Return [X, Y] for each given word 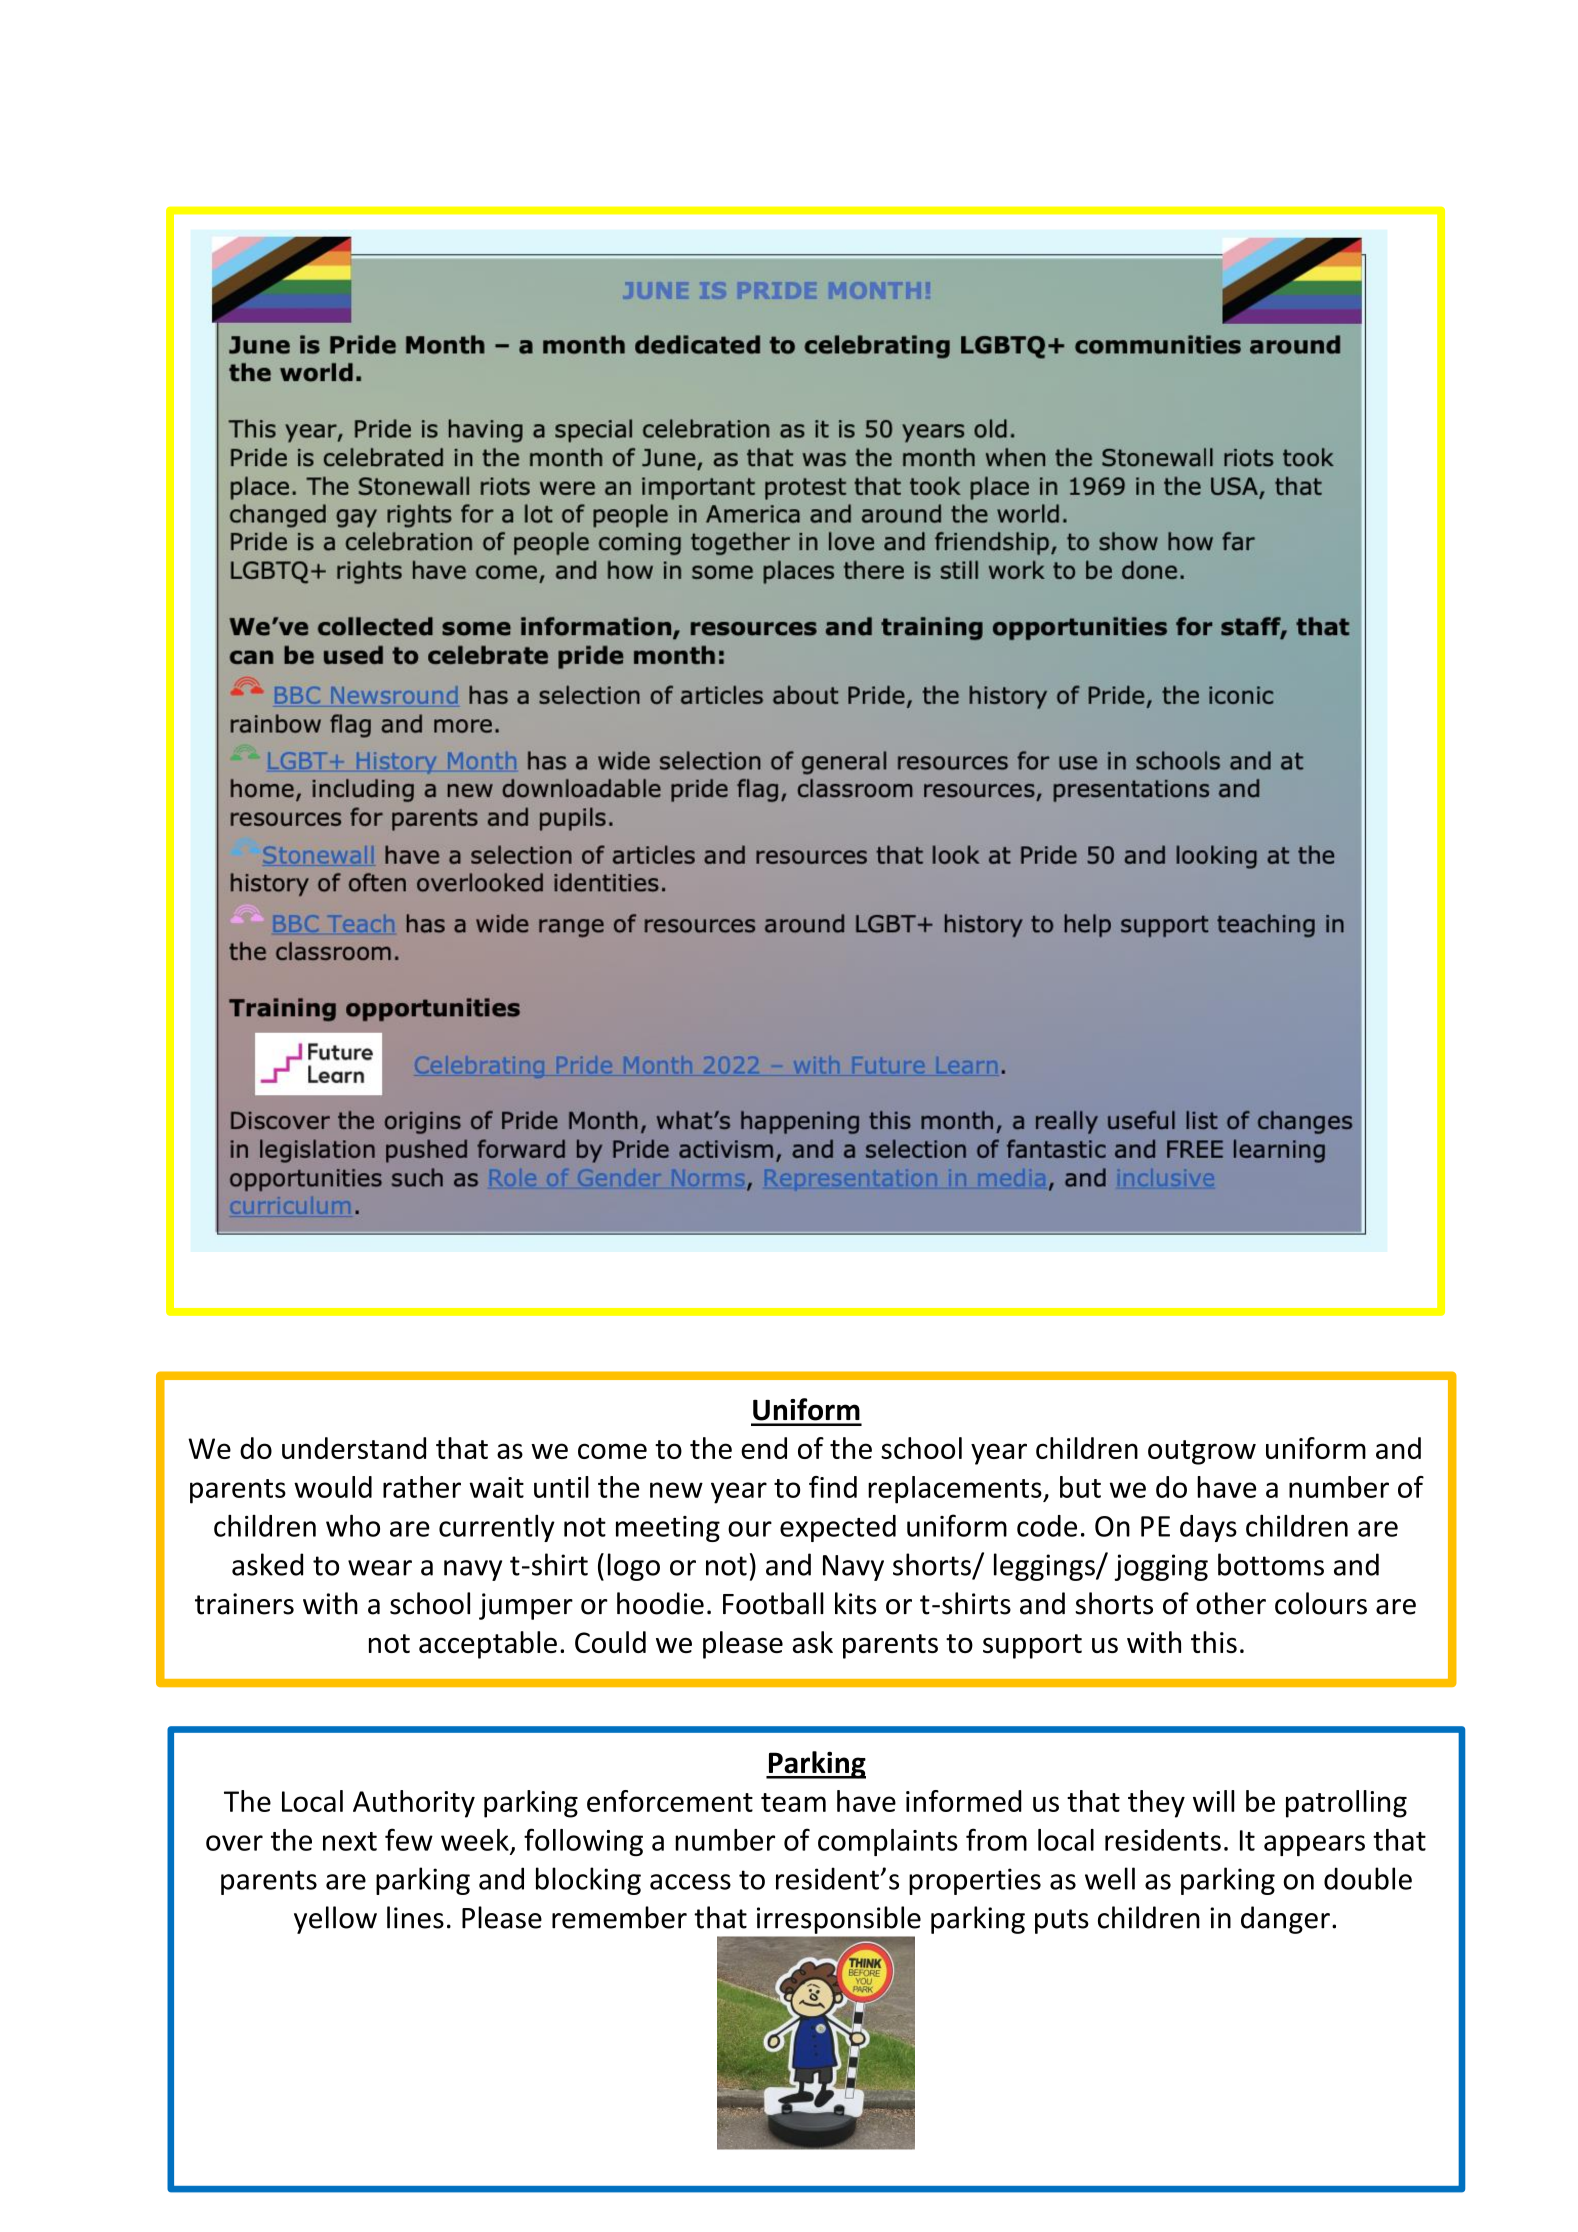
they [1156, 1804]
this [1214, 1642]
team [793, 1802]
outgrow [1202, 1452]
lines [415, 1917]
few [409, 1839]
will [1214, 1801]
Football [773, 1603]
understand [354, 1448]
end [764, 1448]
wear [380, 1568]
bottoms [1271, 1564]
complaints [888, 1842]
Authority [414, 1804]
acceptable [488, 1645]
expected [838, 1528]
